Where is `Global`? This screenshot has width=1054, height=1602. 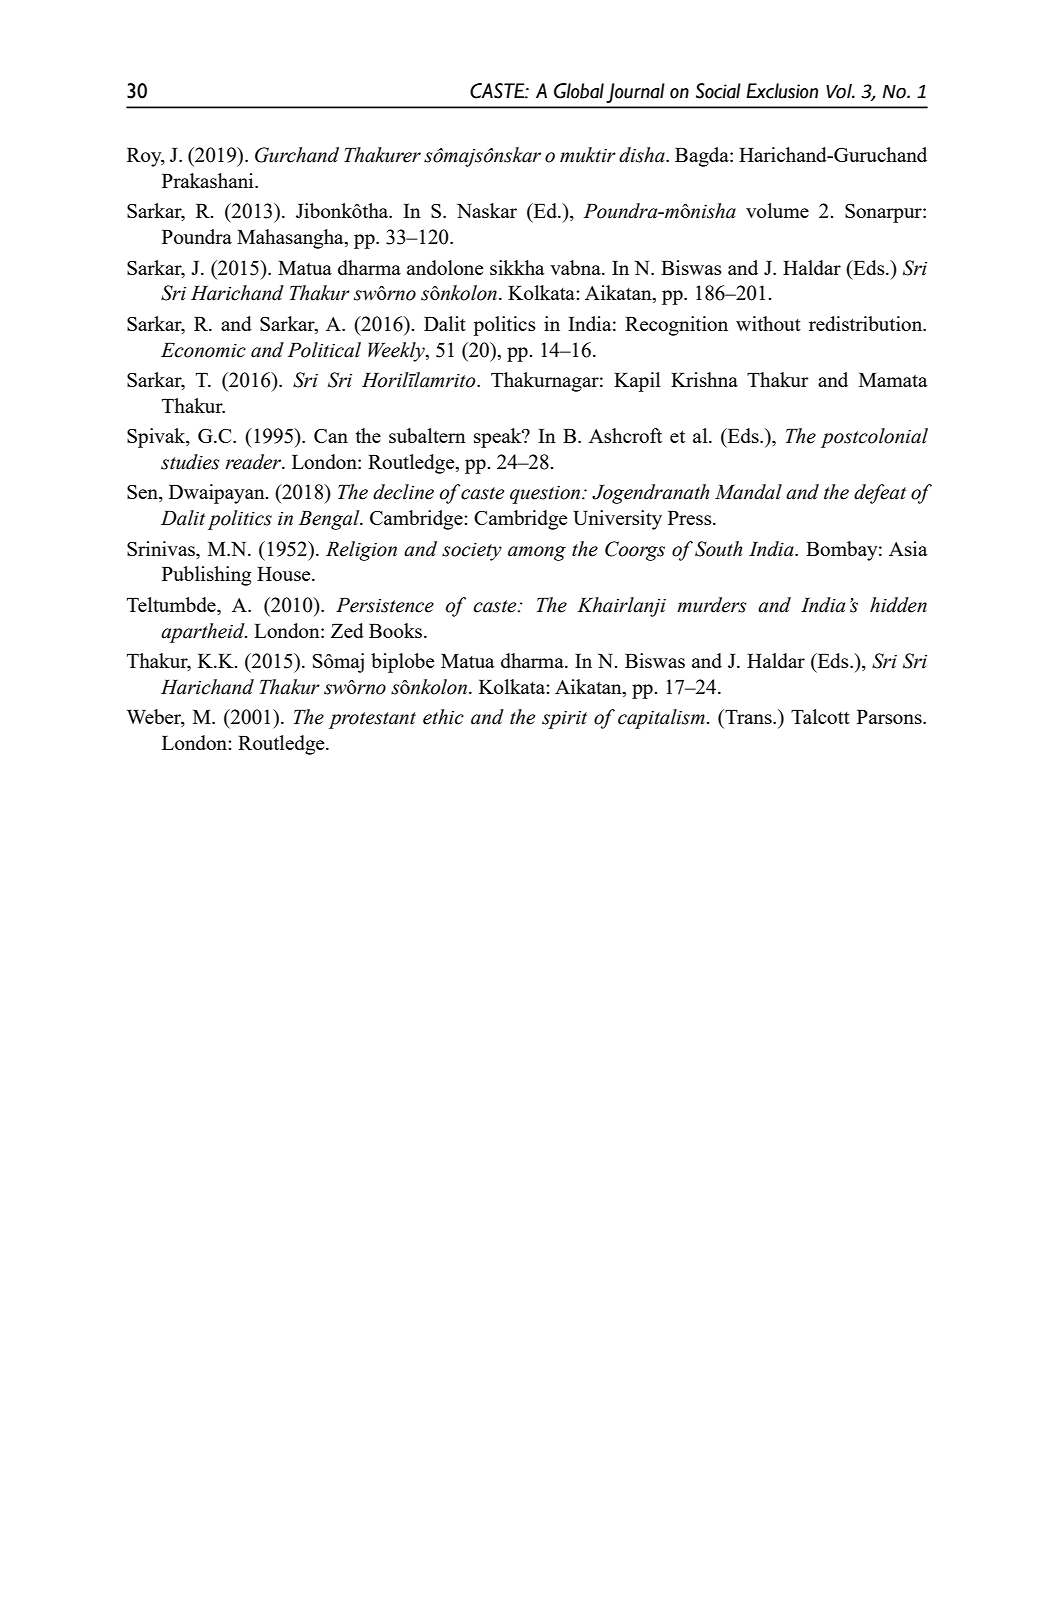 Global is located at coordinates (579, 91).
